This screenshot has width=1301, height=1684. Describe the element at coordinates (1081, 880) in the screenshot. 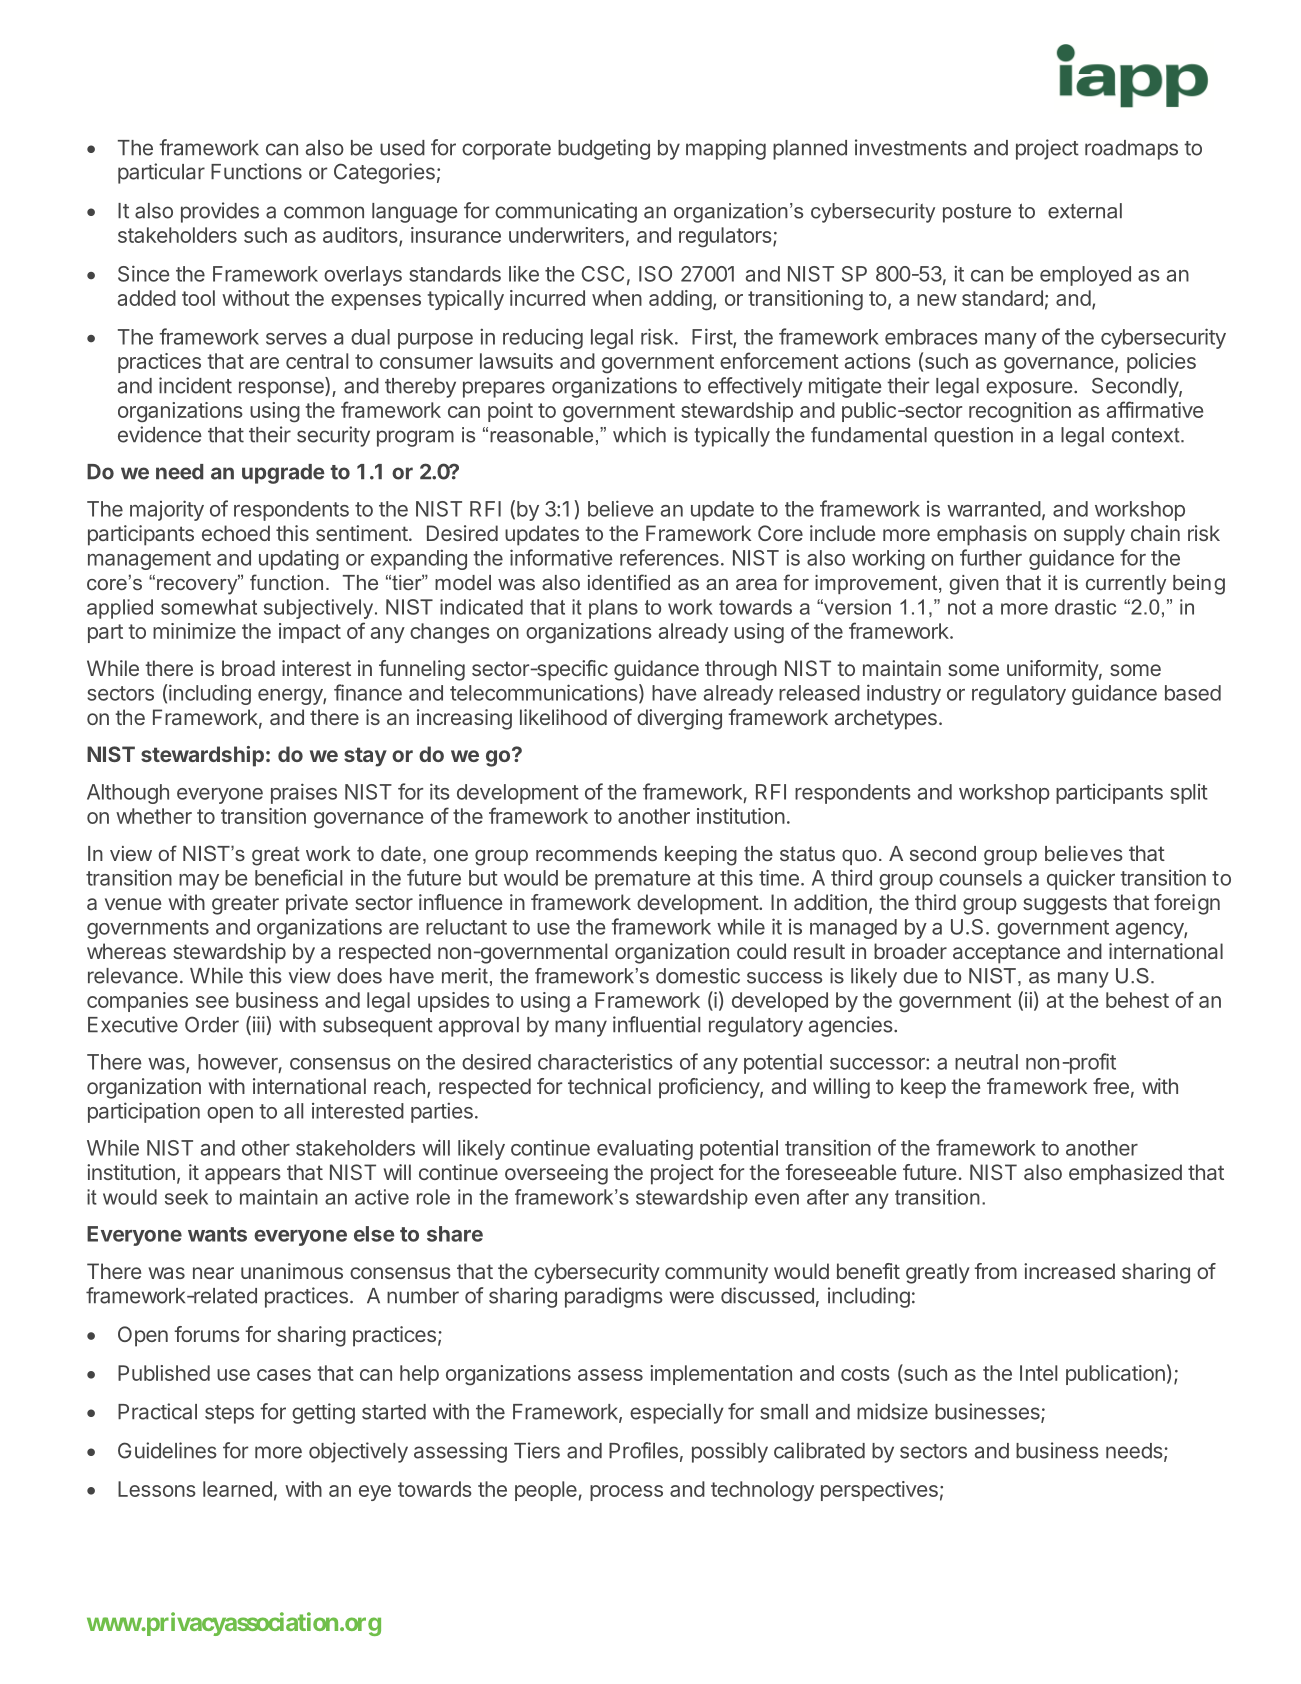

I see `quicker` at that location.
